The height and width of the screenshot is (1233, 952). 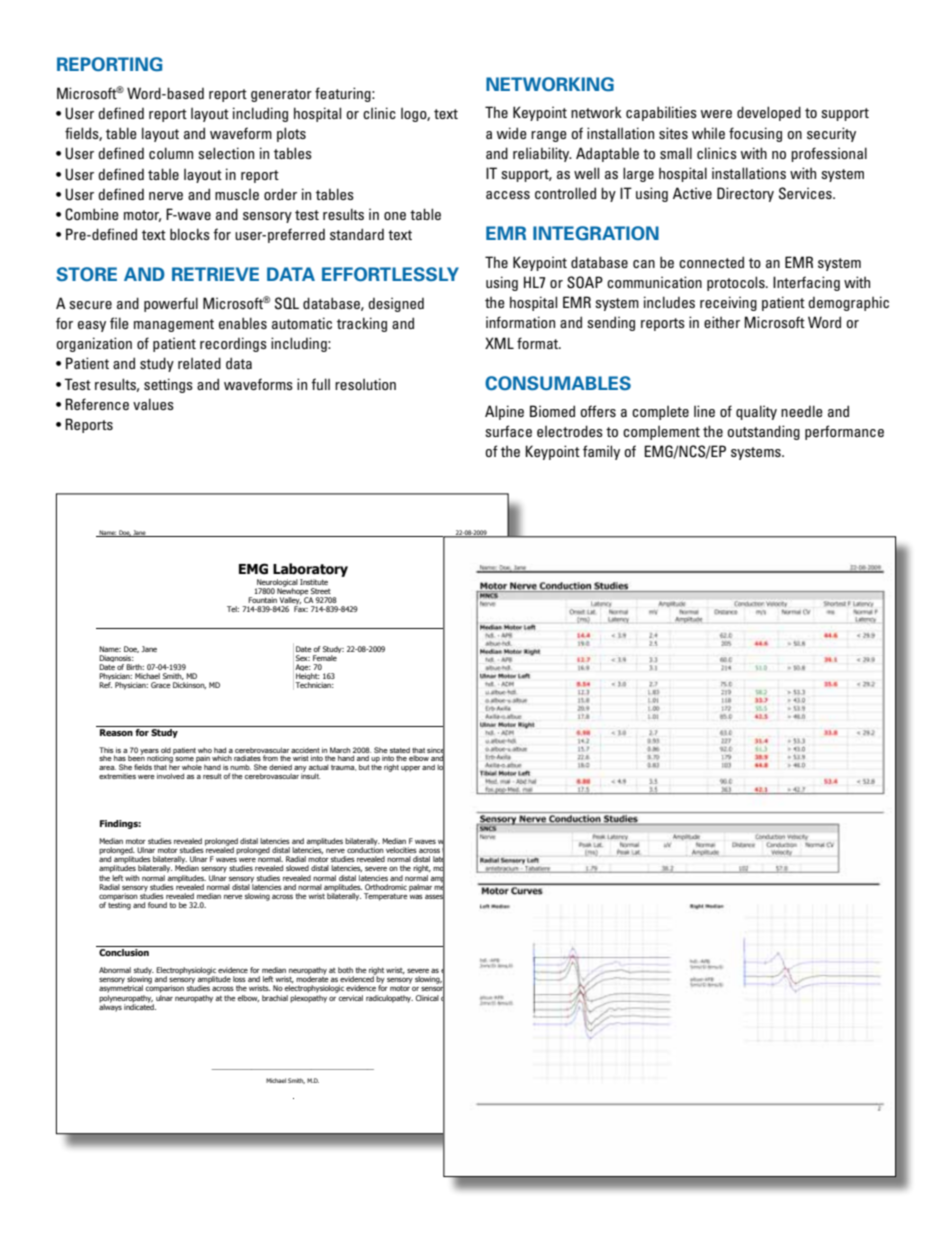 What do you see at coordinates (314, 582) in the screenshot?
I see `Institute` at bounding box center [314, 582].
